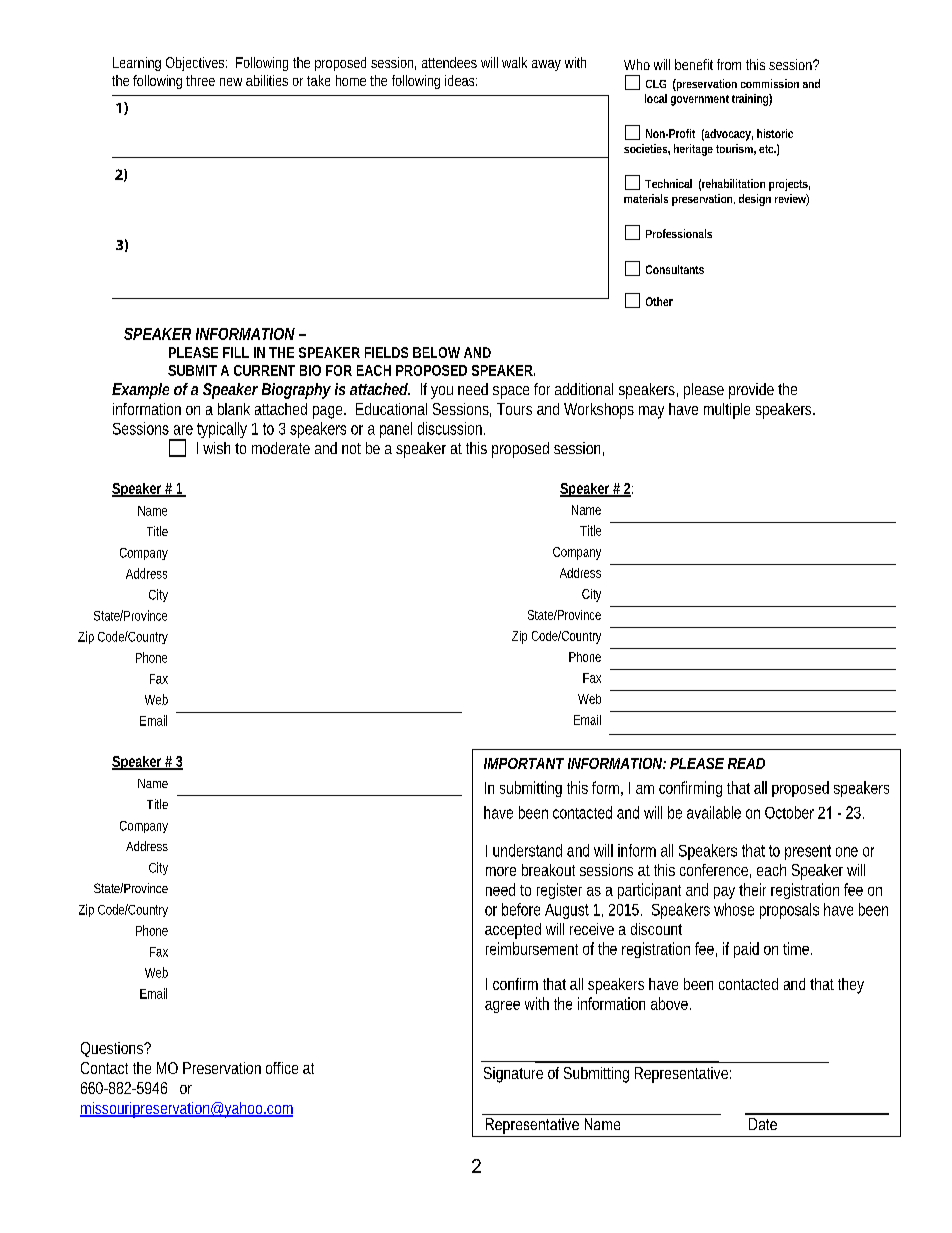 Image resolution: width=952 pixels, height=1233 pixels. I want to click on three, so click(200, 80).
